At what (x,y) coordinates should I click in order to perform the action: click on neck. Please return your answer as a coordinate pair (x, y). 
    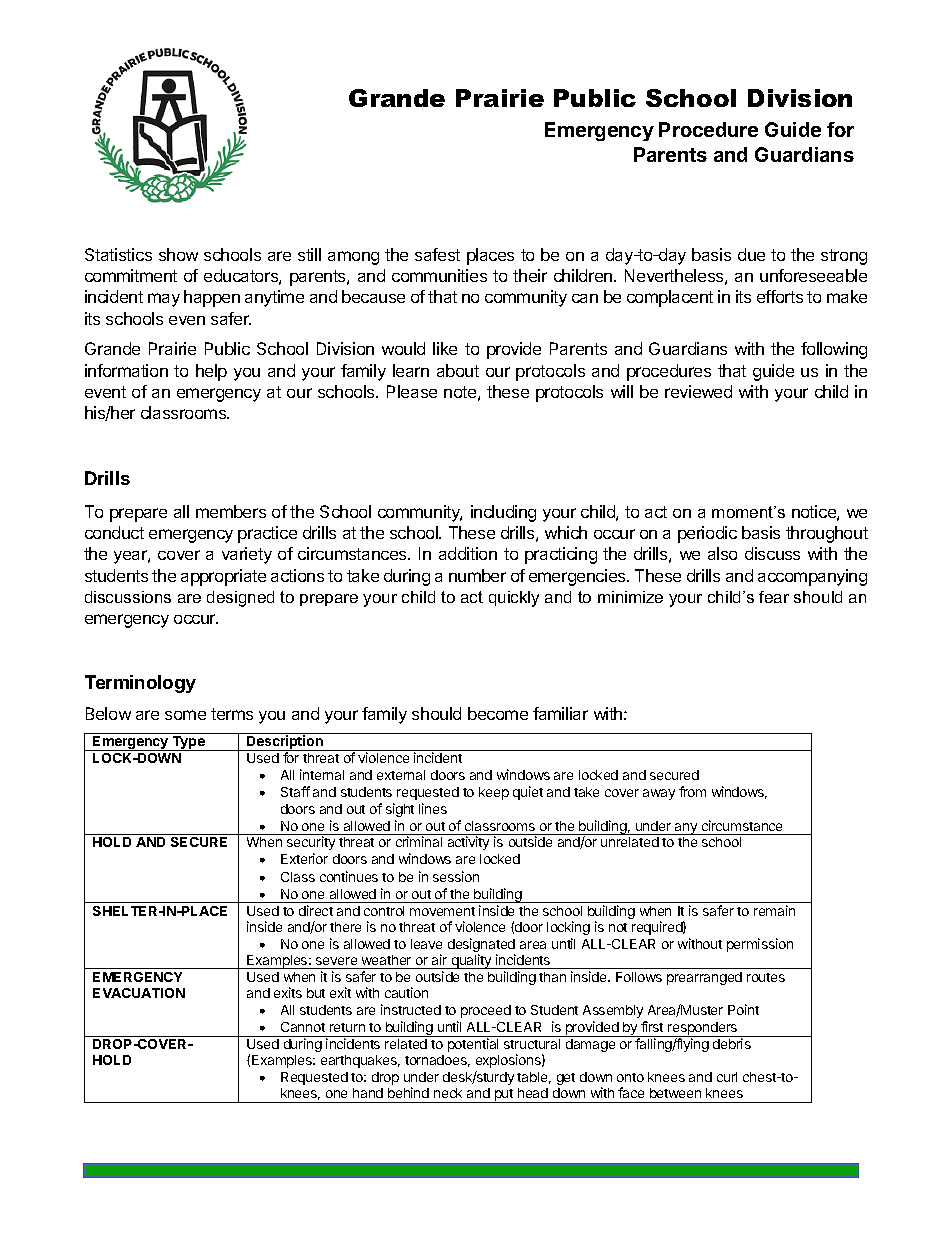
    Looking at the image, I should click on (448, 1093).
